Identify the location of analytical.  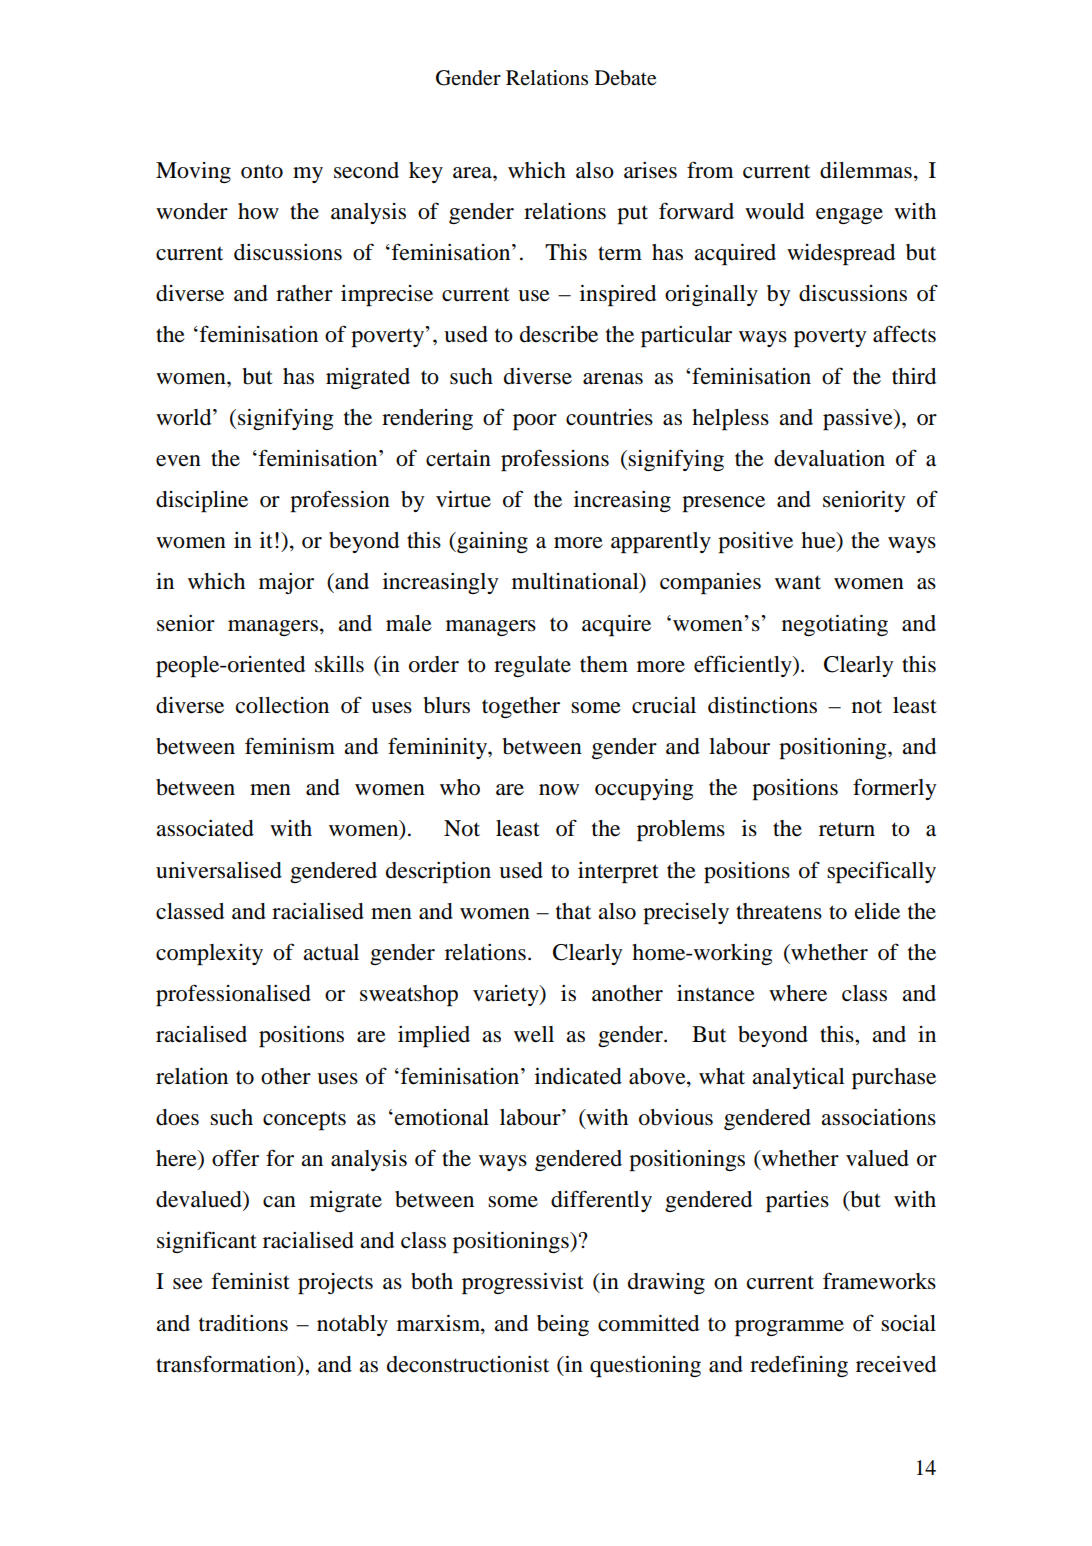
(798, 1078).
